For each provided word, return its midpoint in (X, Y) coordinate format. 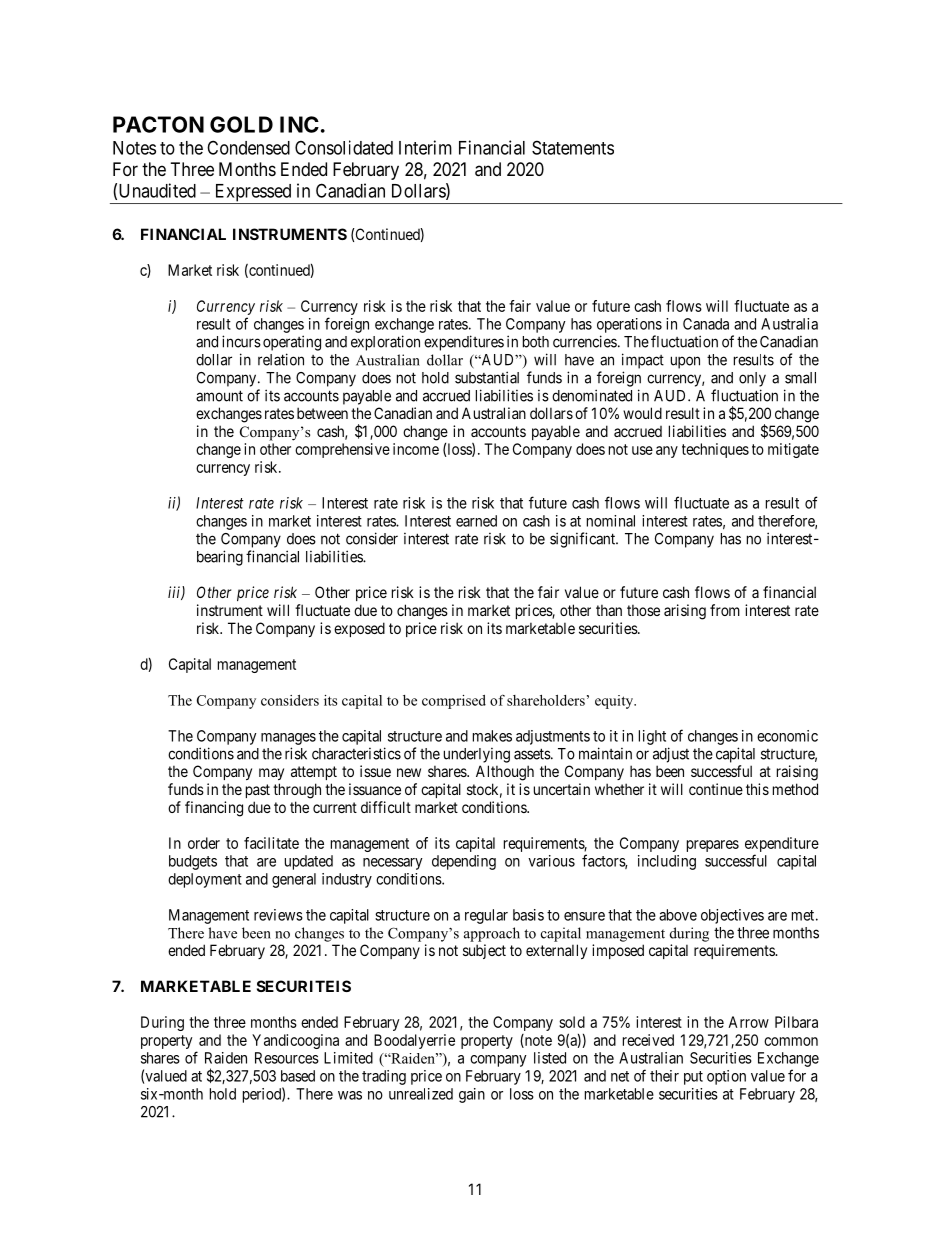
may (271, 774)
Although (505, 773)
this (757, 789)
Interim (425, 147)
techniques (715, 450)
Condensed (248, 147)
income (416, 449)
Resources (287, 1058)
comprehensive (342, 450)
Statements (573, 147)
